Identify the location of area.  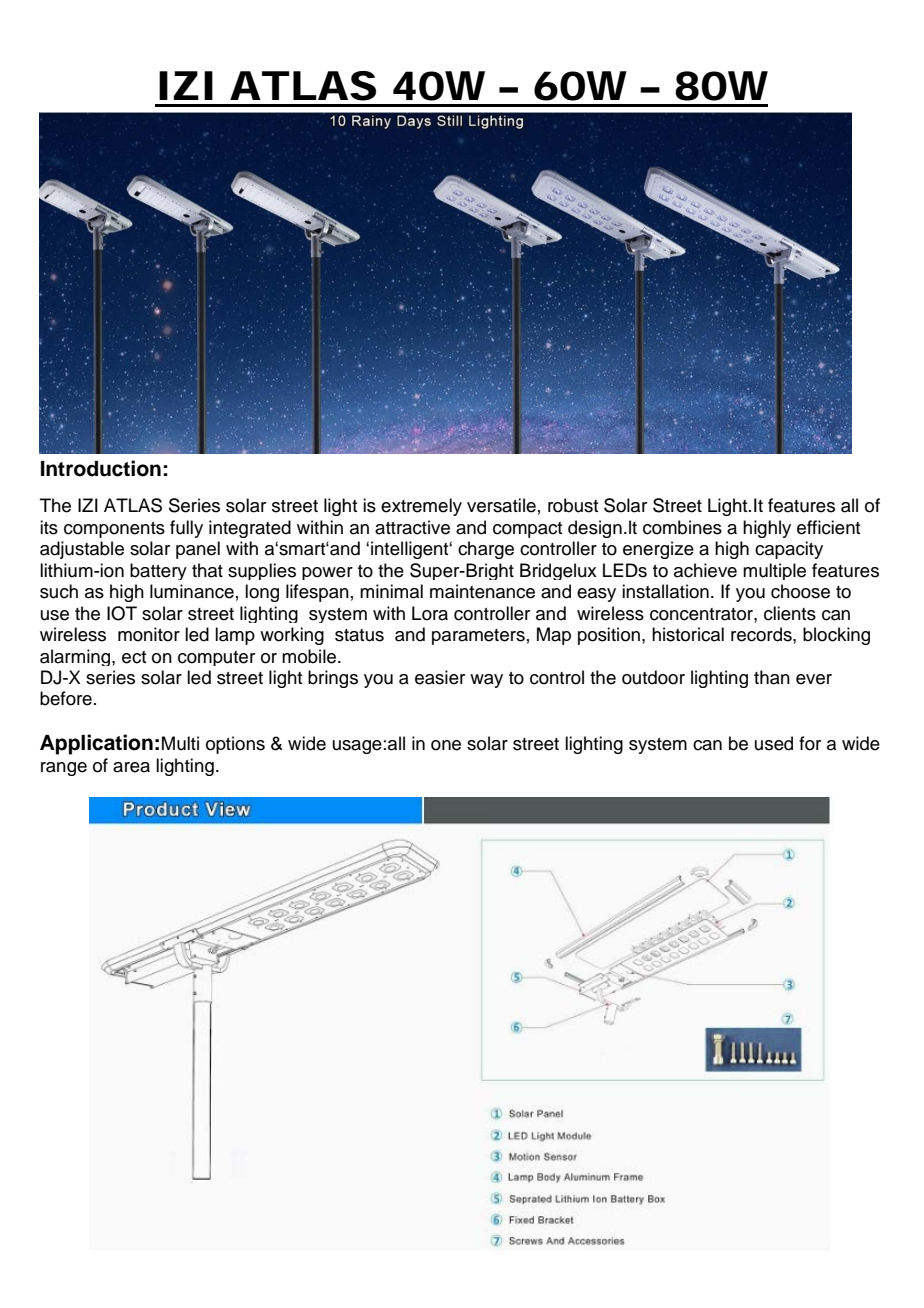
(131, 767).
